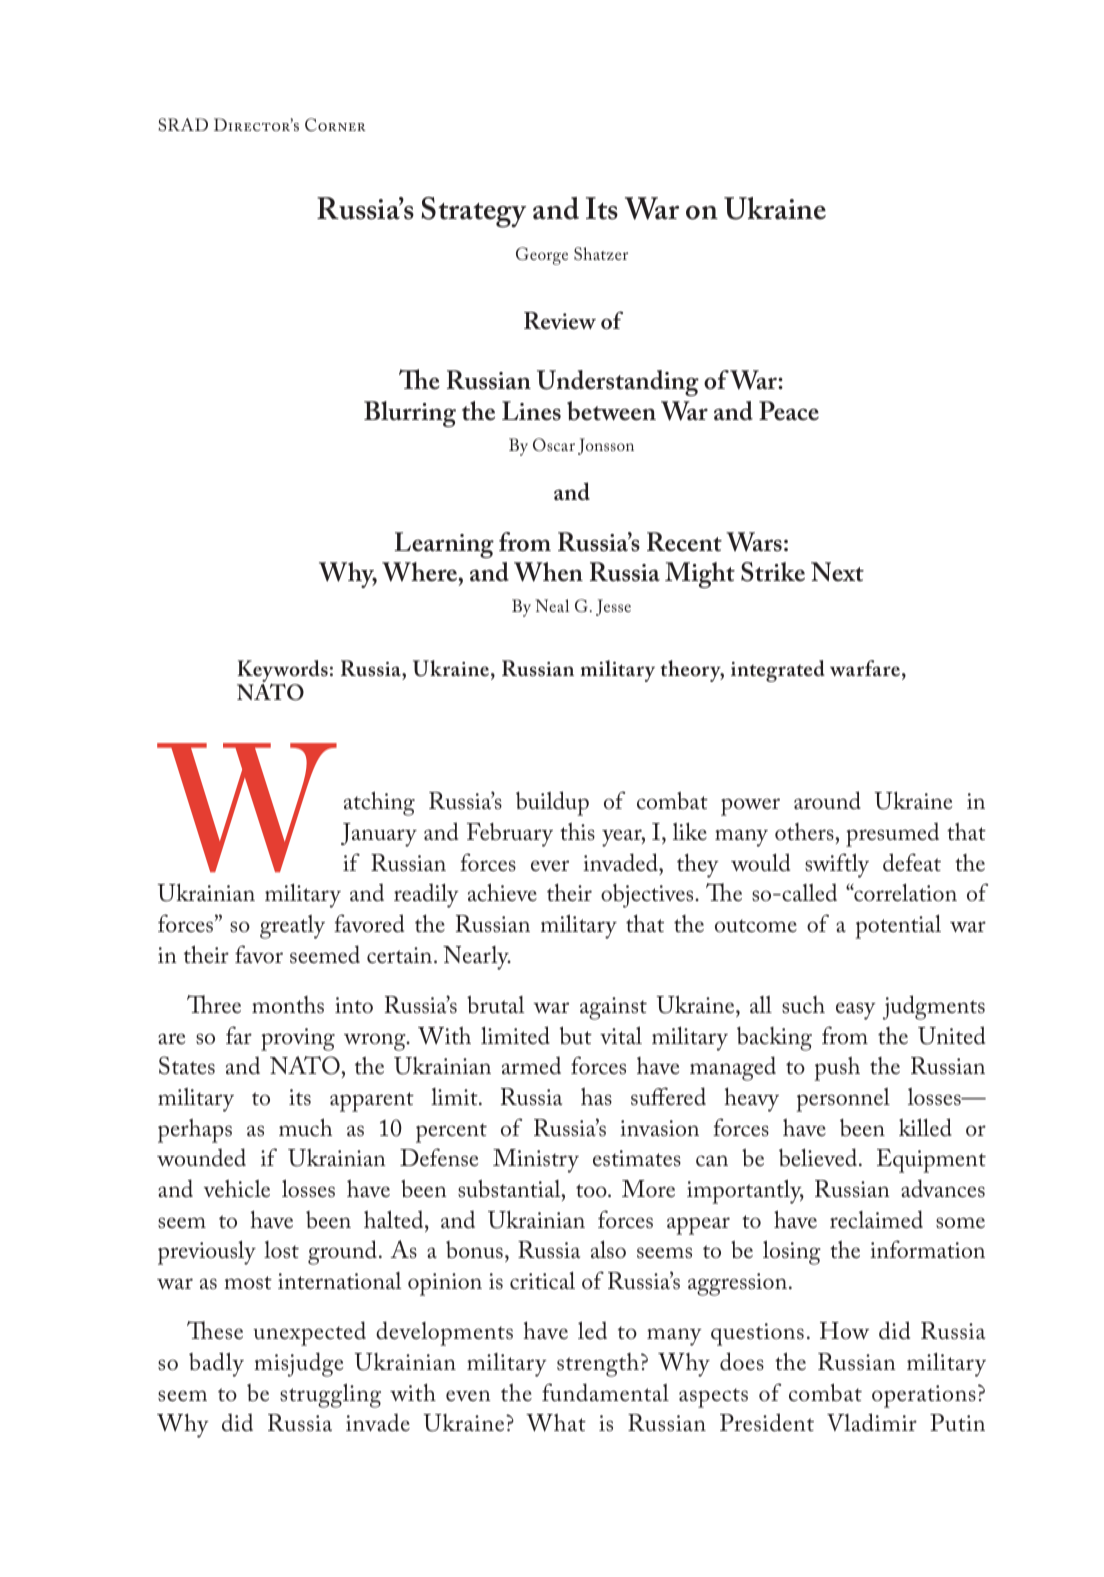 The image size is (1104, 1577). Describe the element at coordinates (827, 800) in the screenshot. I see `around` at that location.
